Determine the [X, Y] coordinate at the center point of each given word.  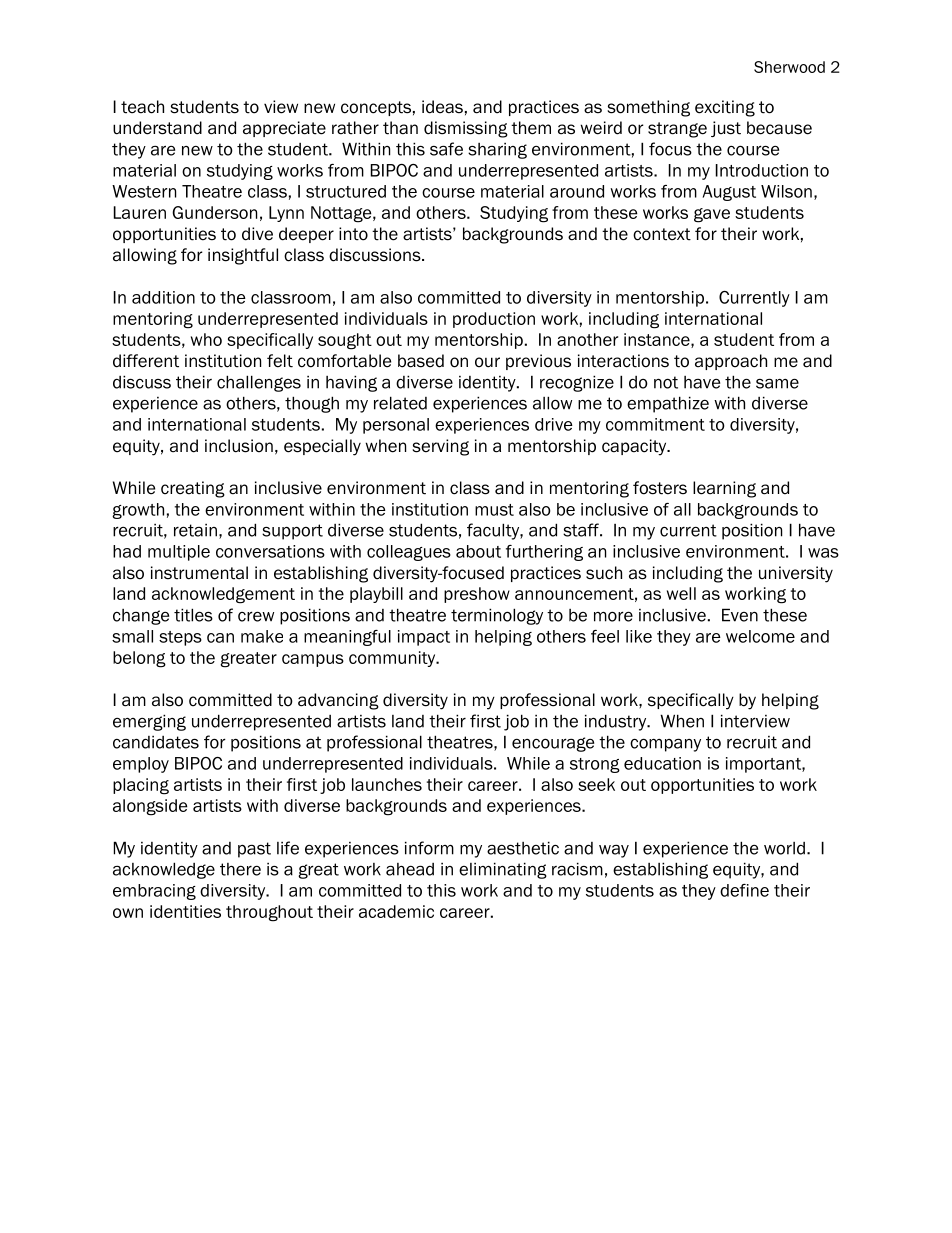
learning [724, 489]
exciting [725, 108]
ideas [442, 107]
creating [193, 489]
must [494, 510]
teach [142, 107]
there [240, 869]
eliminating [503, 870]
